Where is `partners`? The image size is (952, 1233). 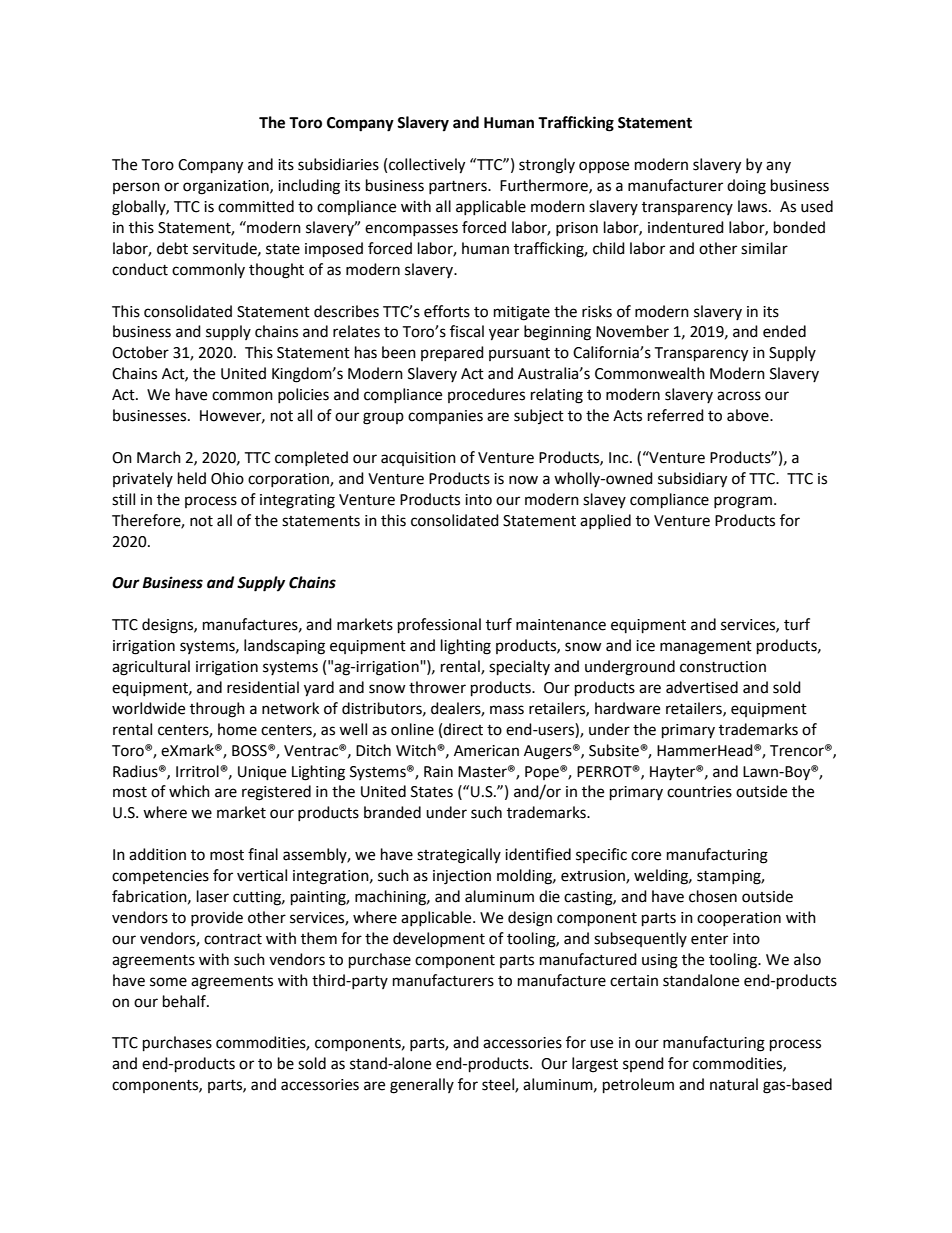
partners is located at coordinates (459, 187).
